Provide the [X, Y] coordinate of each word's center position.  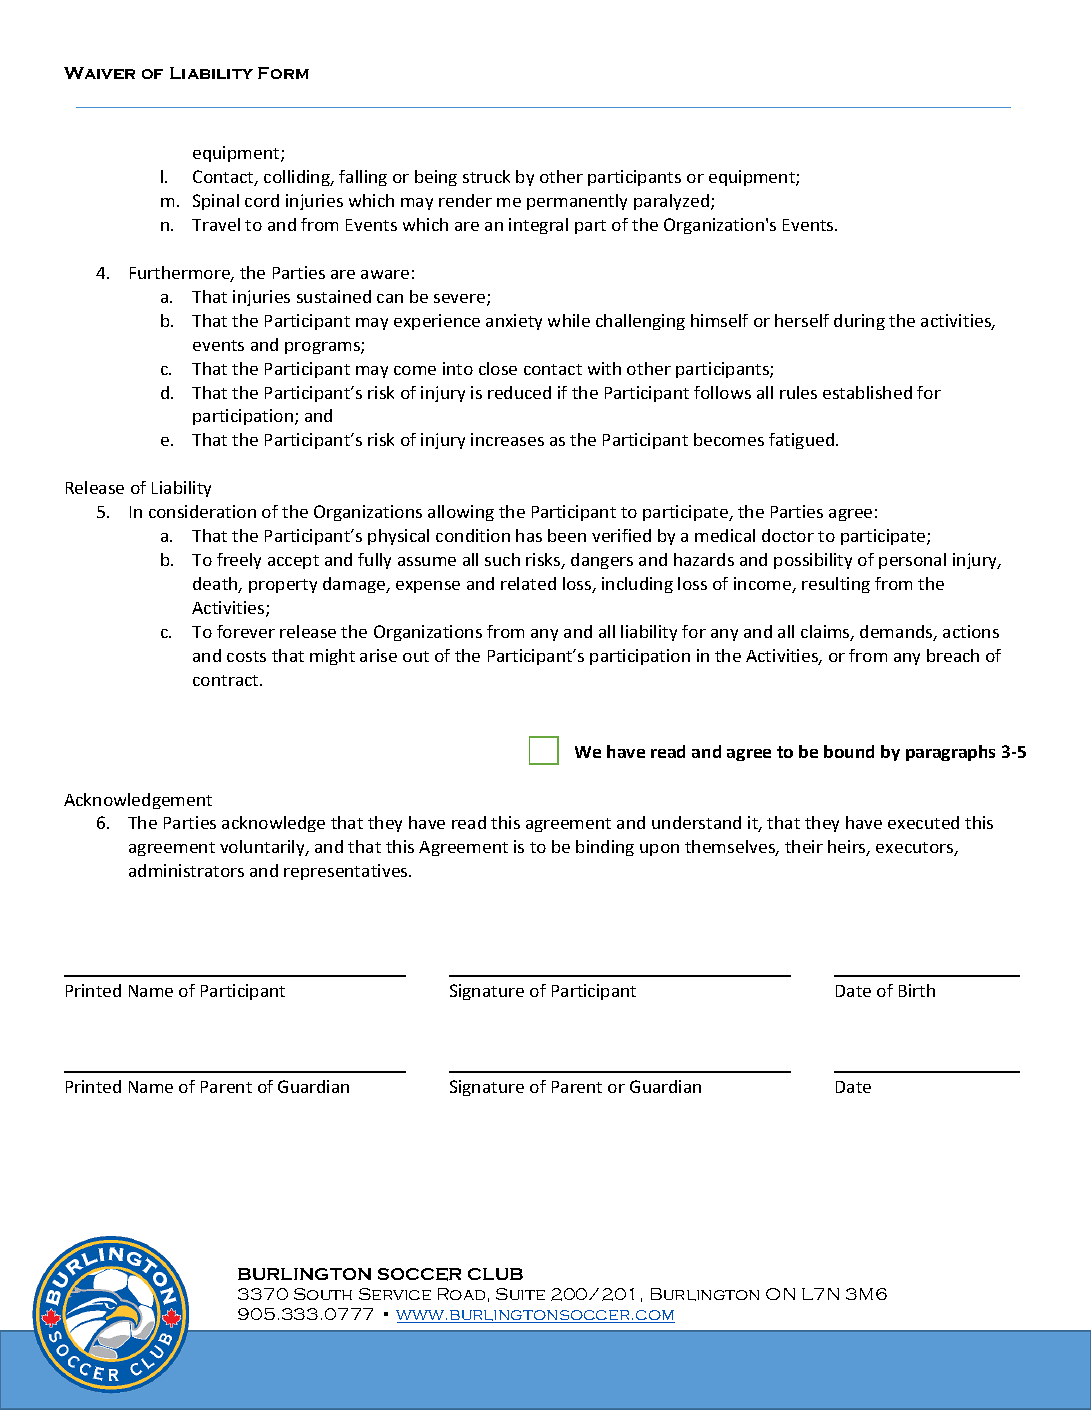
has [529, 535]
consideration [202, 511]
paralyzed [673, 202]
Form [283, 73]
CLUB [495, 1274]
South [323, 1294]
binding [605, 848]
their [804, 846]
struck [486, 176]
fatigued [803, 441]
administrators [186, 870]
